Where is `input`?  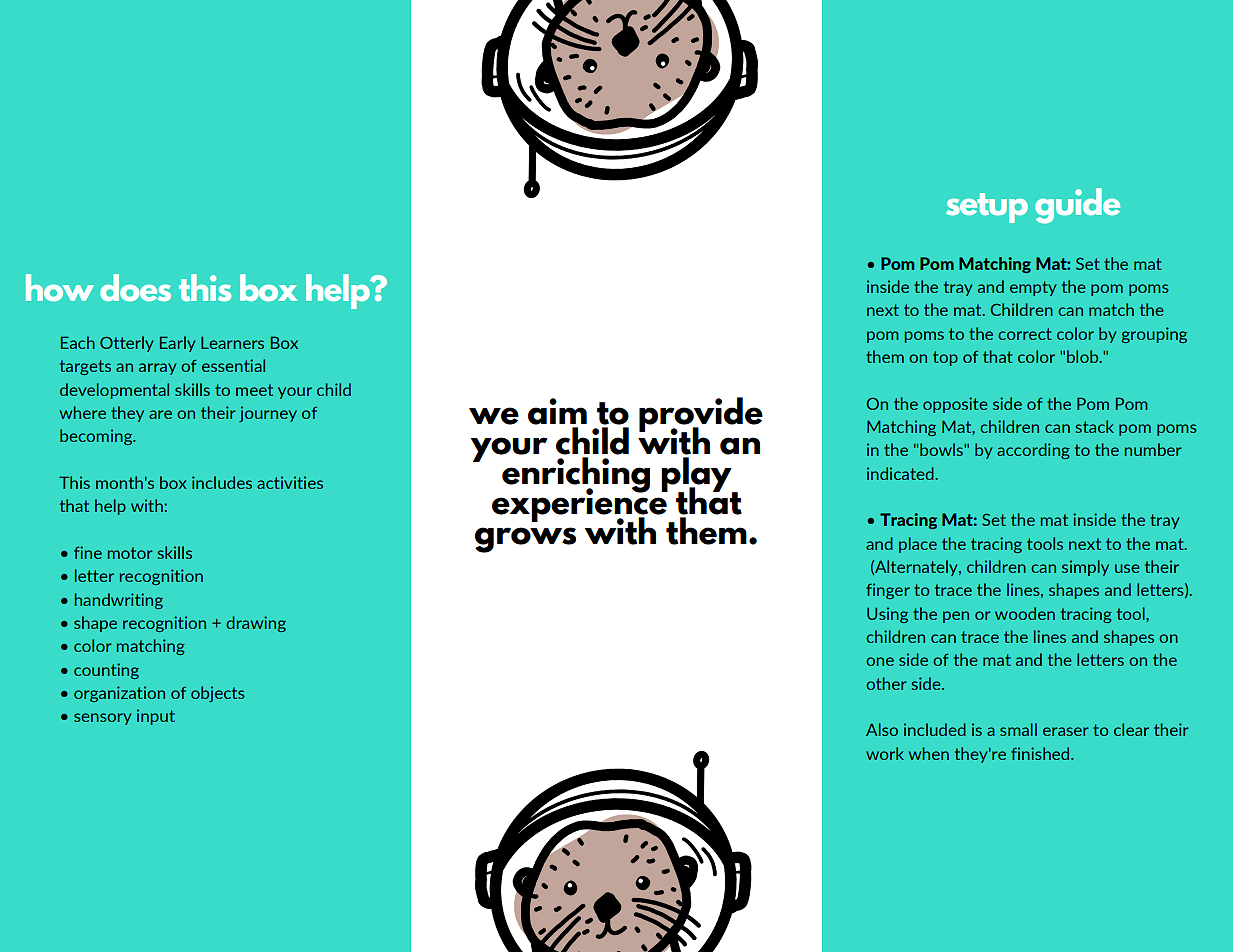 input is located at coordinates (156, 717).
